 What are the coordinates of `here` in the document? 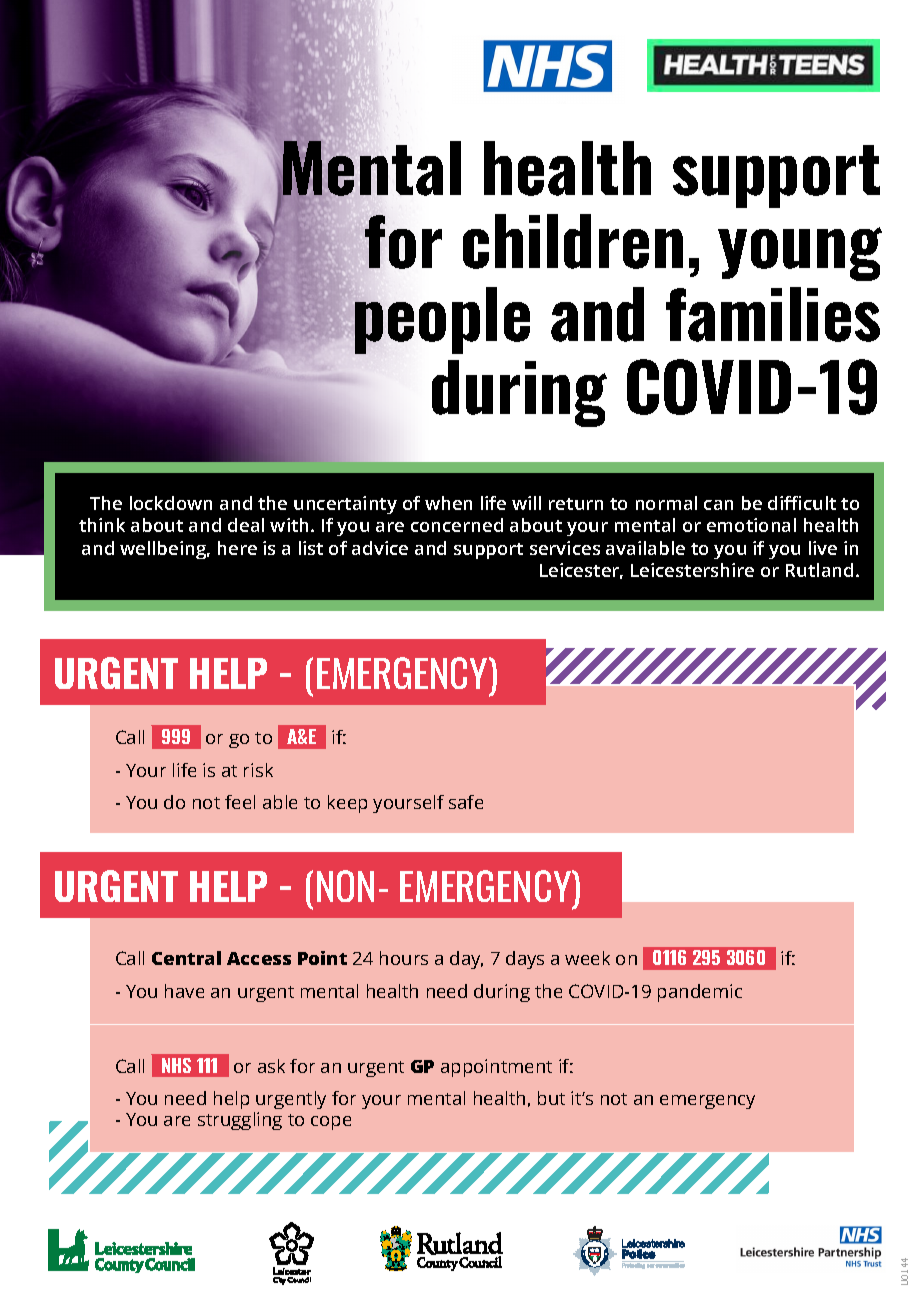 It's located at (237, 548).
